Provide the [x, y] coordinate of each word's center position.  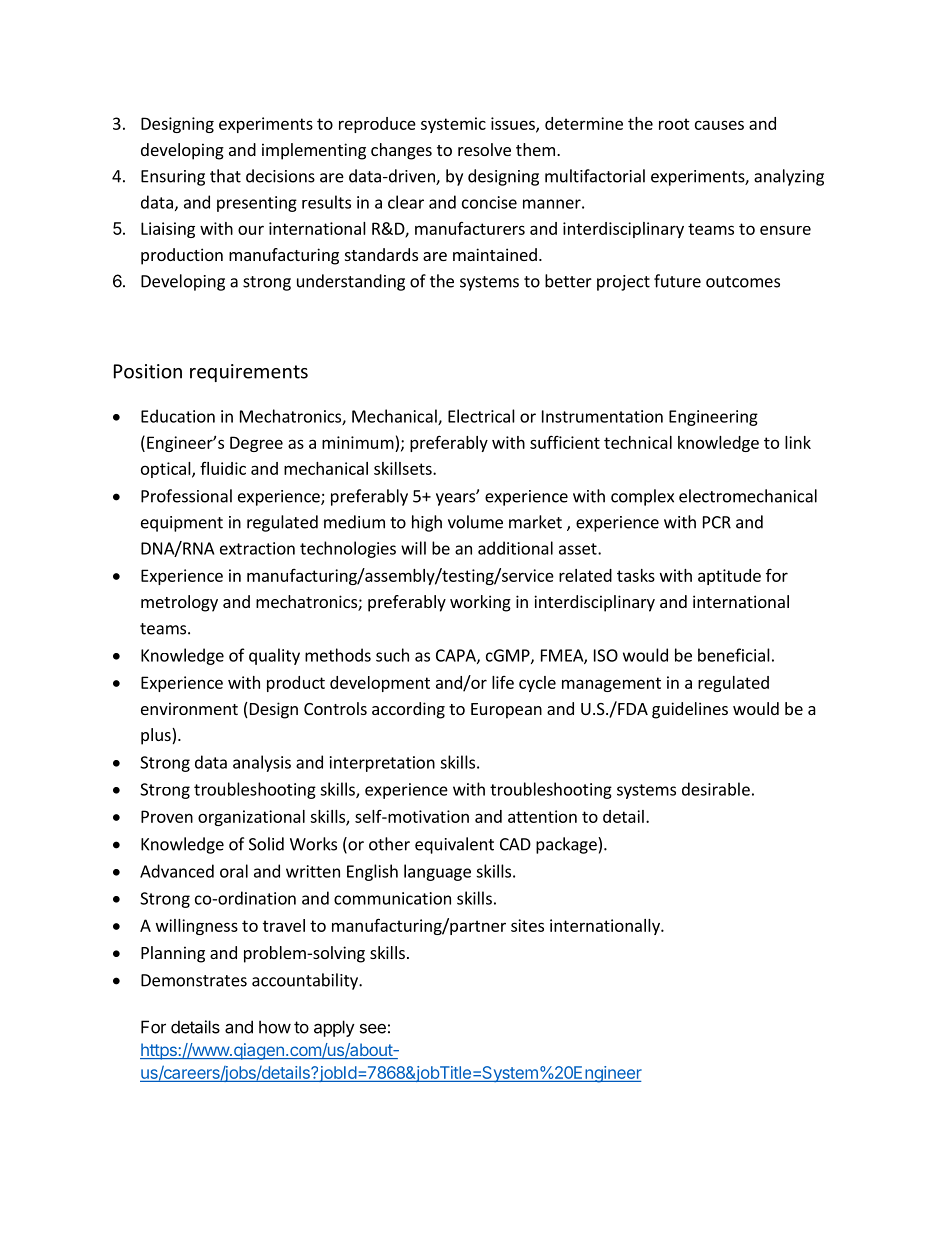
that [225, 176]
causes [719, 125]
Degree [256, 444]
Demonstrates [194, 980]
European [506, 711]
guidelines [690, 710]
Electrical [481, 416]
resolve [484, 149]
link [798, 442]
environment [189, 708]
